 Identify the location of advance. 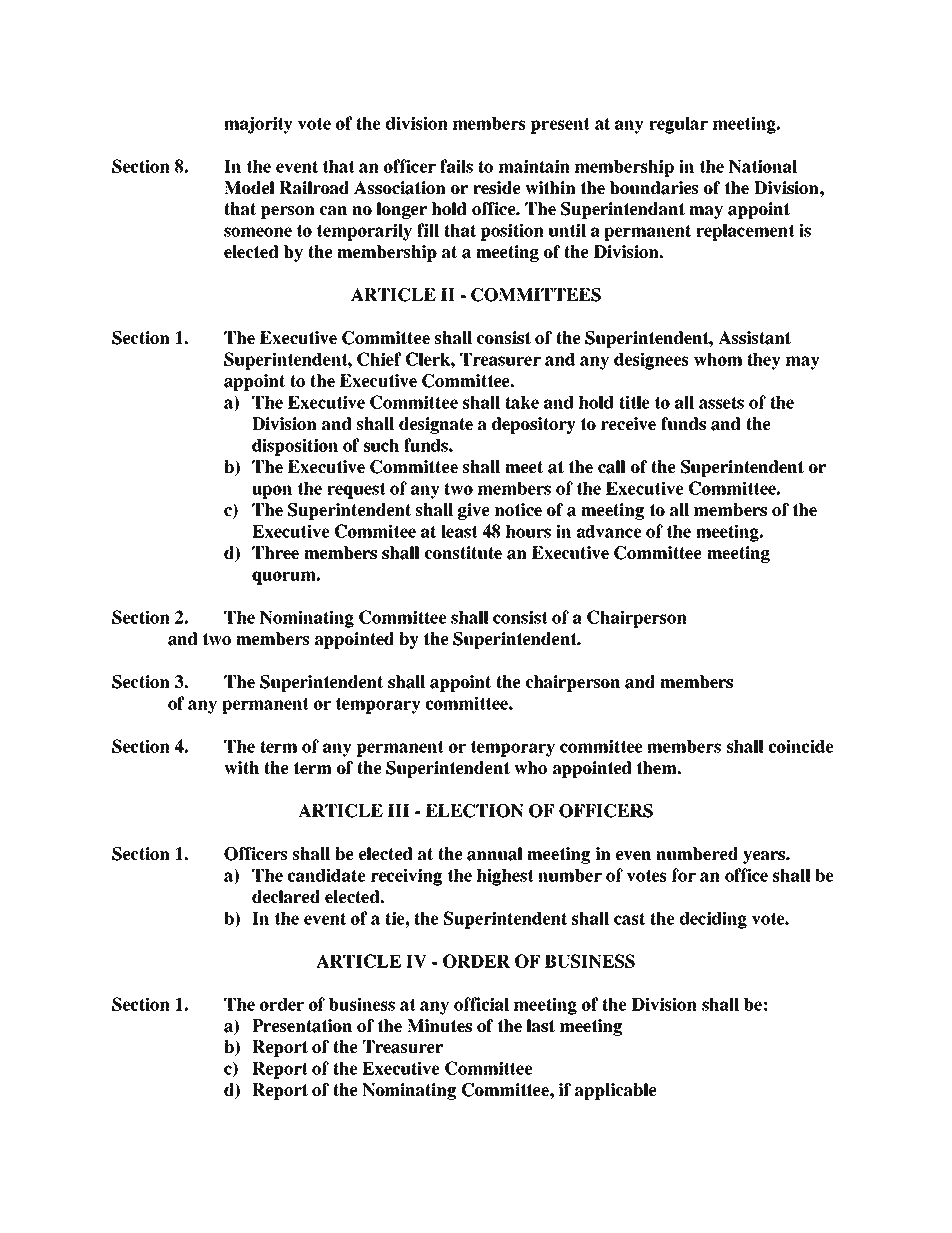
(609, 531).
